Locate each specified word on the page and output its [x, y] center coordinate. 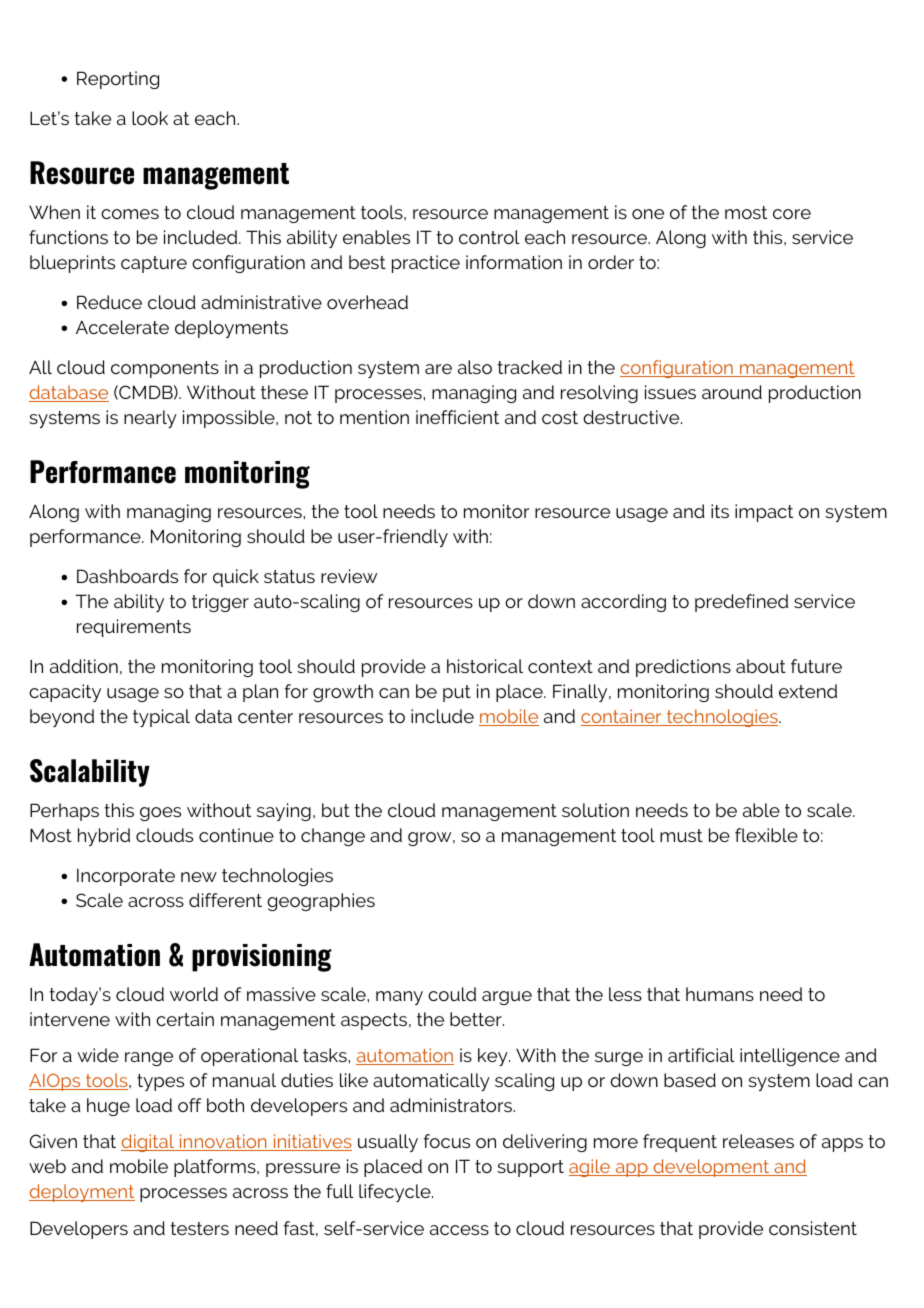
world [194, 994]
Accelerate [122, 327]
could [452, 994]
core [792, 214]
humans [720, 994]
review [349, 576]
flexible [766, 835]
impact [764, 513]
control [489, 237]
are [438, 369]
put [457, 693]
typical [161, 718]
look [150, 118]
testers [199, 1228]
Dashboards [127, 576]
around [732, 392]
